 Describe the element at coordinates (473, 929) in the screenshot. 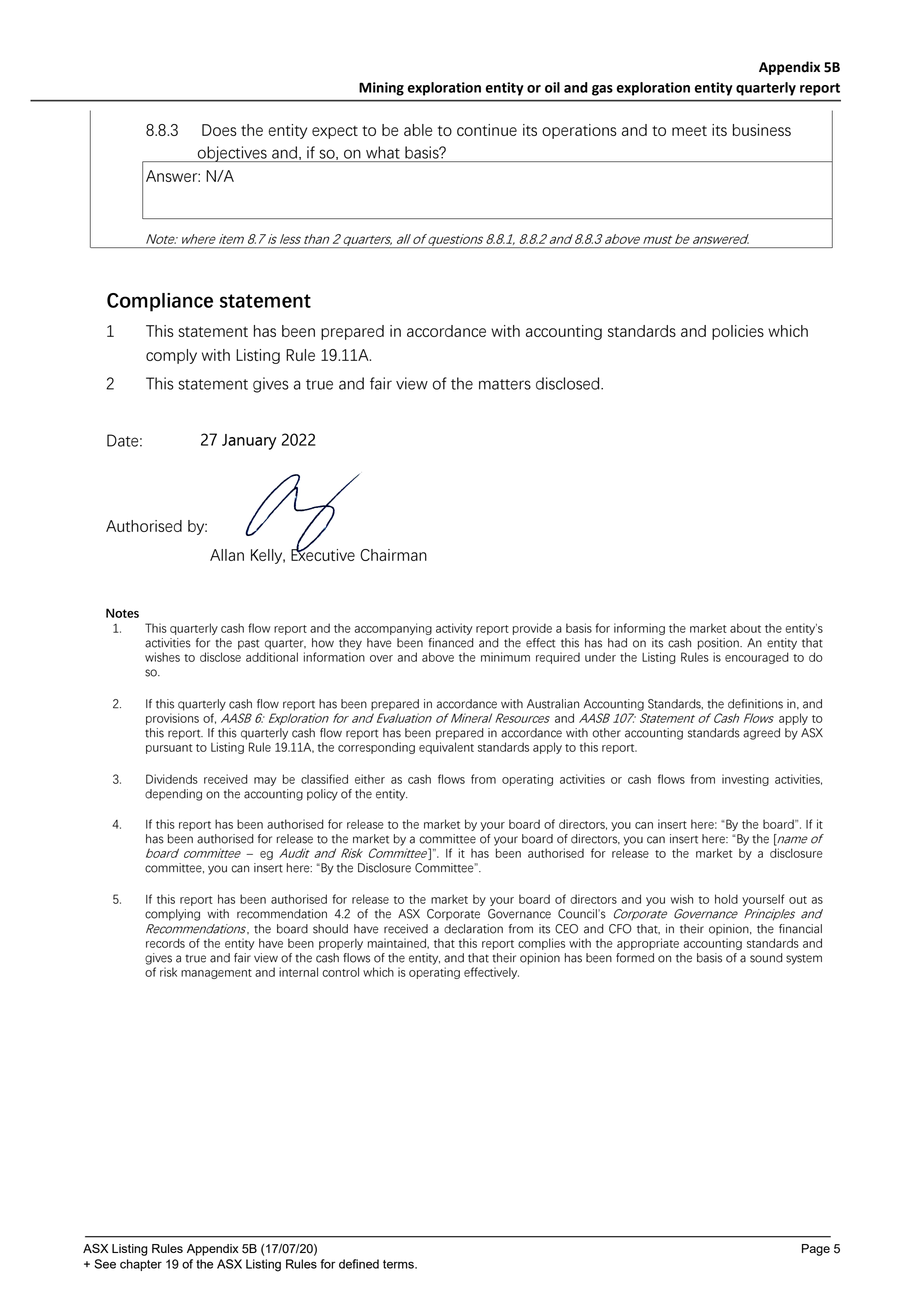

I see `declaration` at that location.
